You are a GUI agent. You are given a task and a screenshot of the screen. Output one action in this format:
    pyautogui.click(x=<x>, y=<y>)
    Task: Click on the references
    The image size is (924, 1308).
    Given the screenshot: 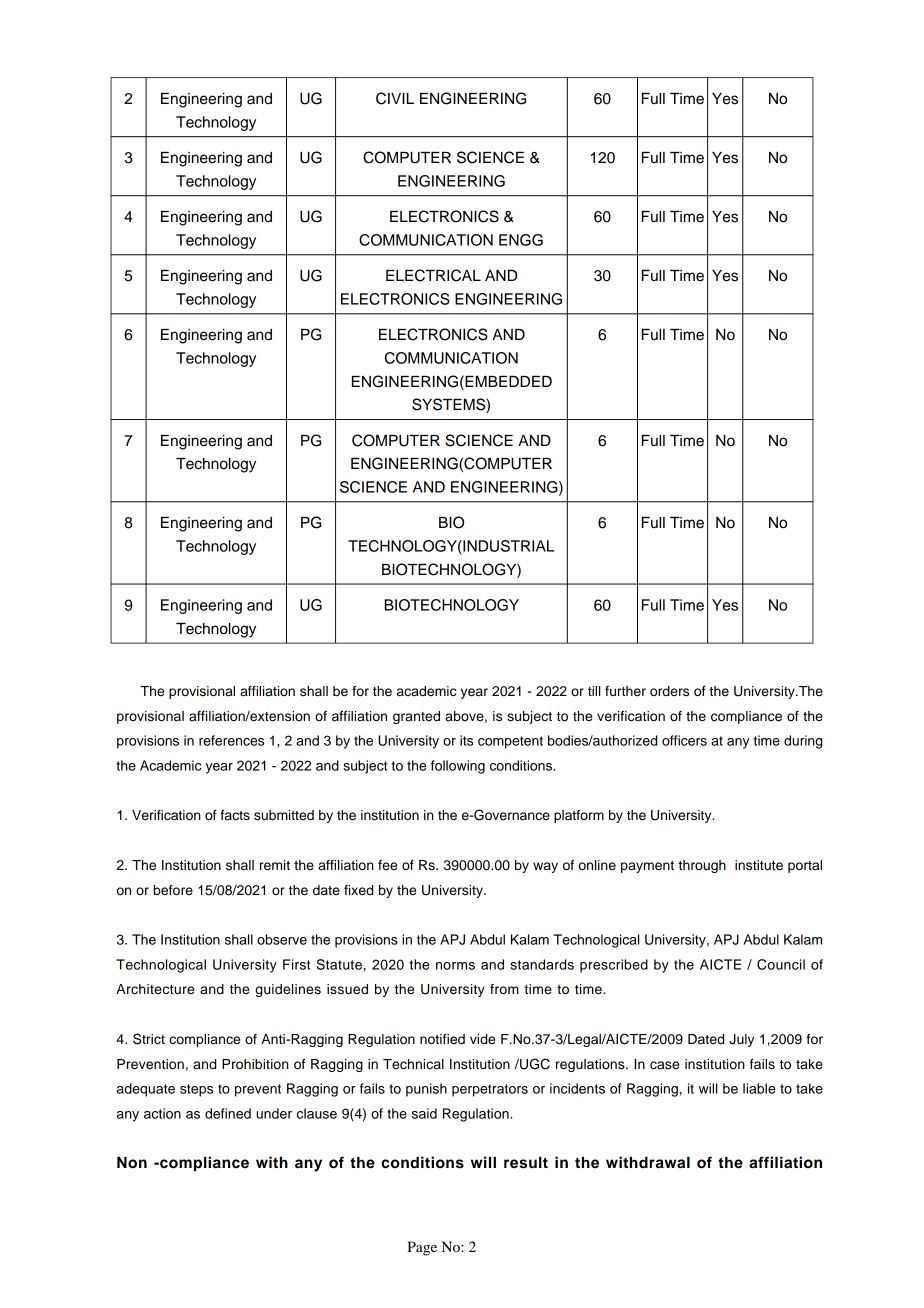 What is the action you would take?
    pyautogui.click(x=231, y=740)
